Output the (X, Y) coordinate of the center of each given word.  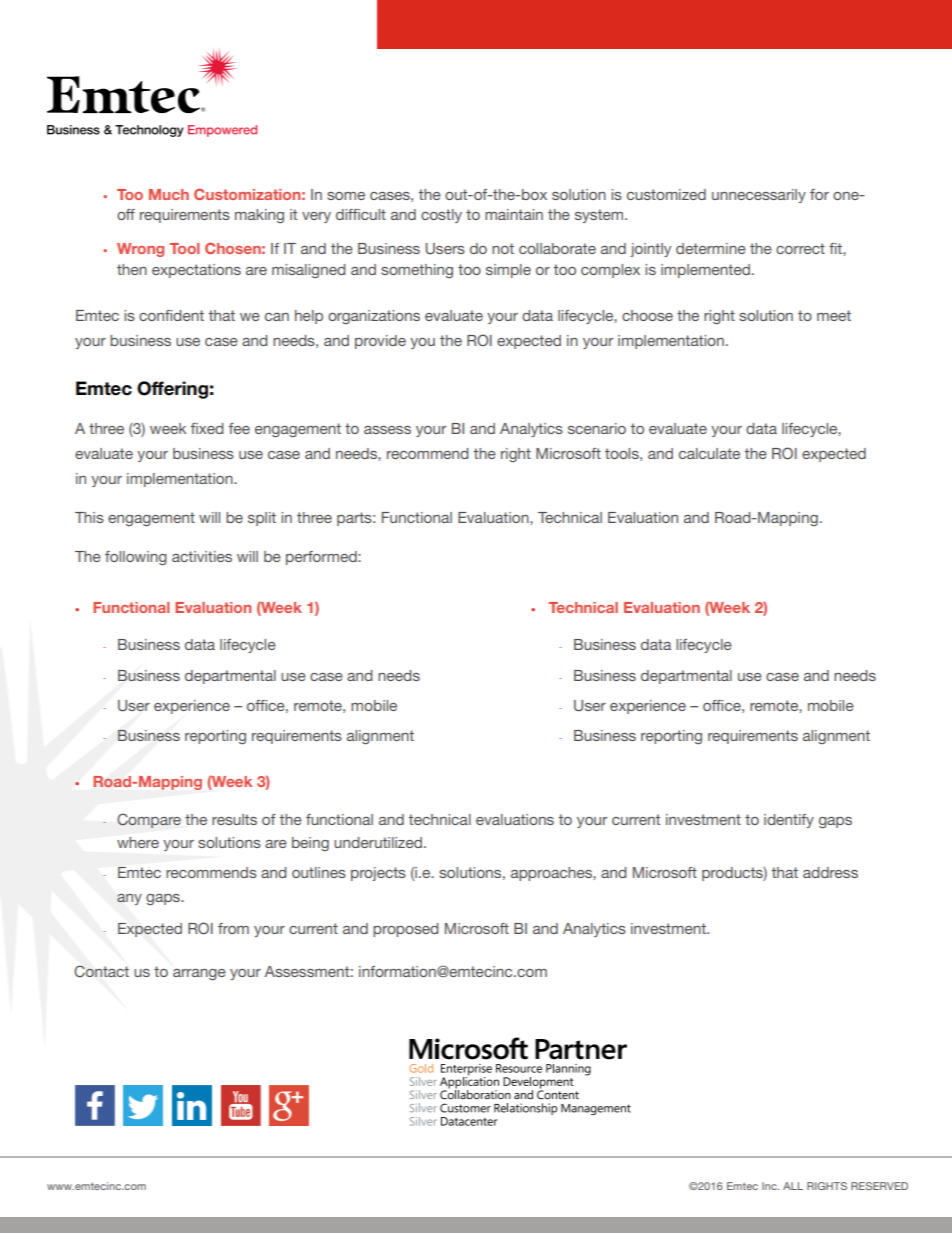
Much (169, 194)
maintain (514, 214)
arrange (199, 974)
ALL (793, 1186)
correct (800, 248)
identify (789, 821)
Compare (149, 820)
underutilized (378, 842)
